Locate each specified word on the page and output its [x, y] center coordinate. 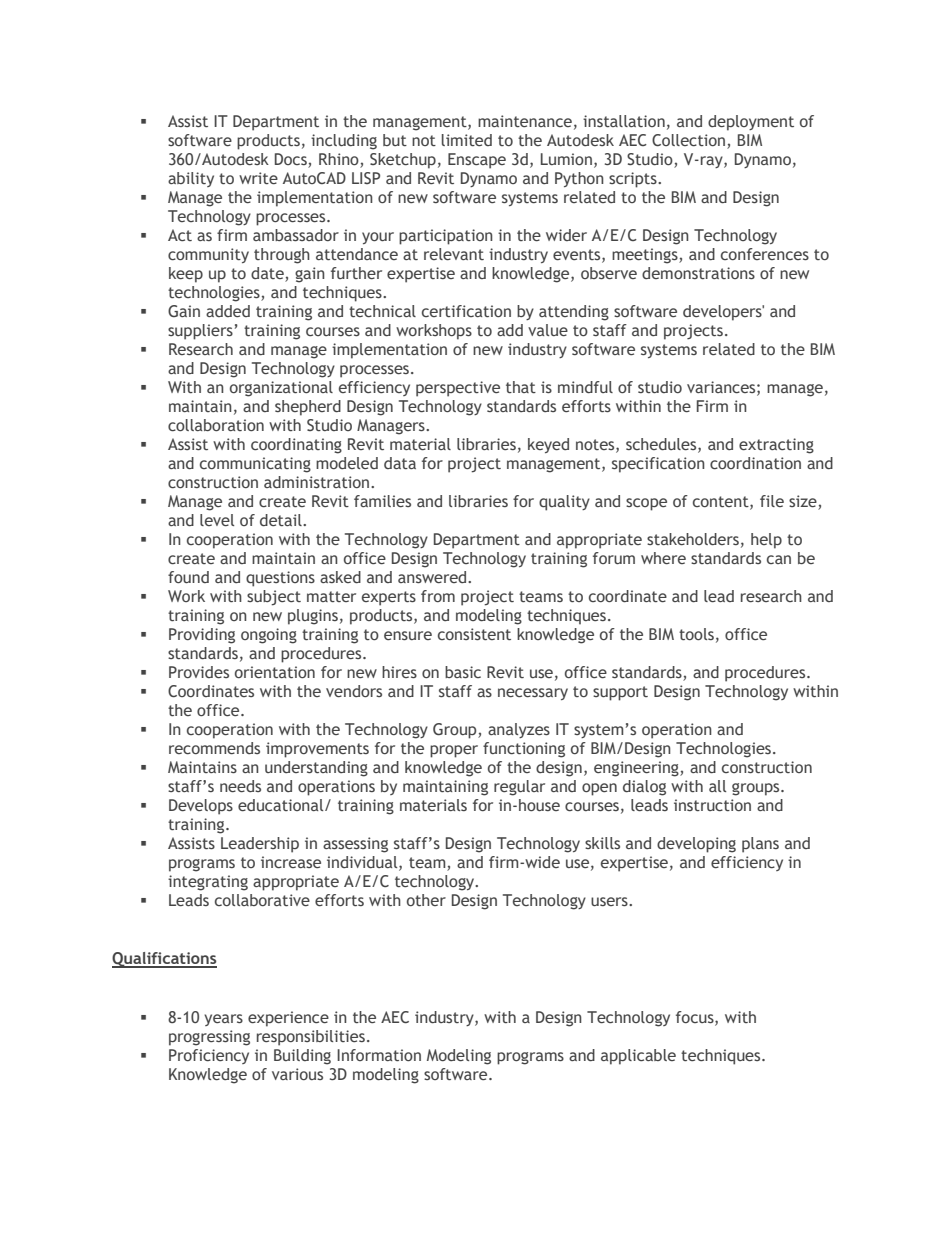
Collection [690, 141]
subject [274, 598]
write [258, 178]
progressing [209, 1038]
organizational [281, 389]
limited [467, 140]
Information [379, 1055]
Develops [201, 807]
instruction [712, 805]
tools [696, 634]
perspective [458, 389]
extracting [776, 446]
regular [519, 788]
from [438, 596]
